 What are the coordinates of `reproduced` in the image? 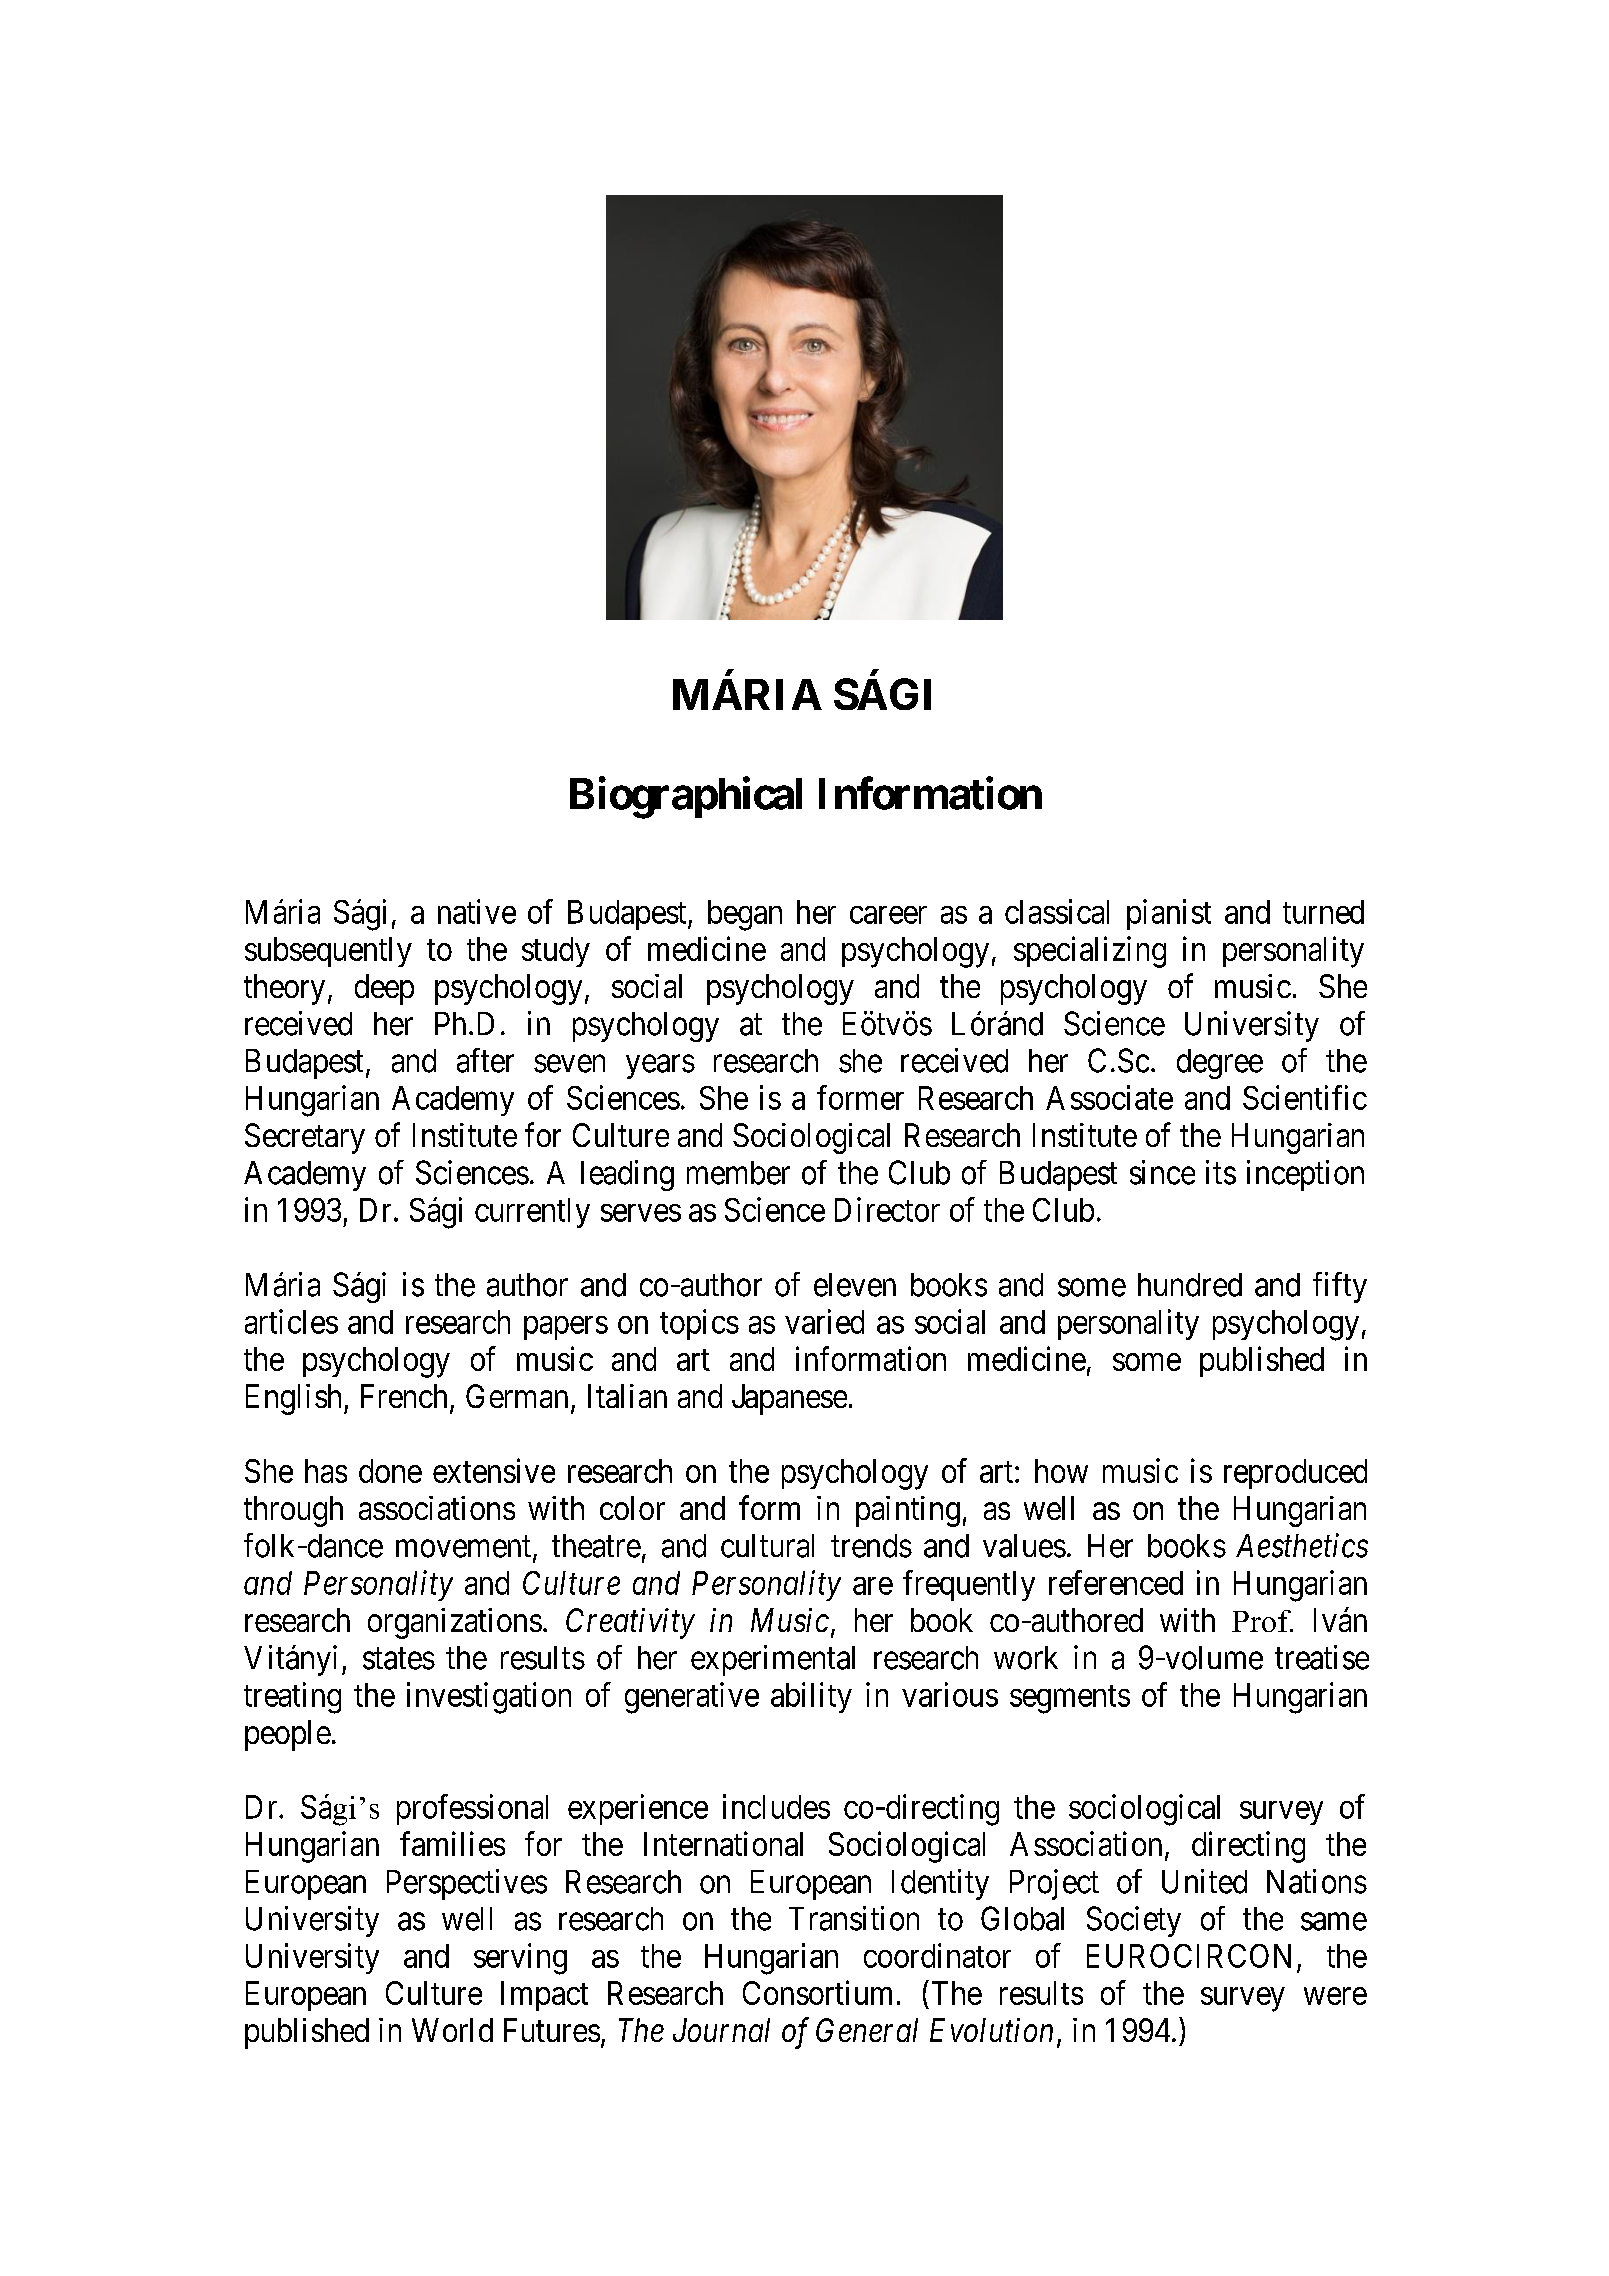 It's located at (1295, 1474).
